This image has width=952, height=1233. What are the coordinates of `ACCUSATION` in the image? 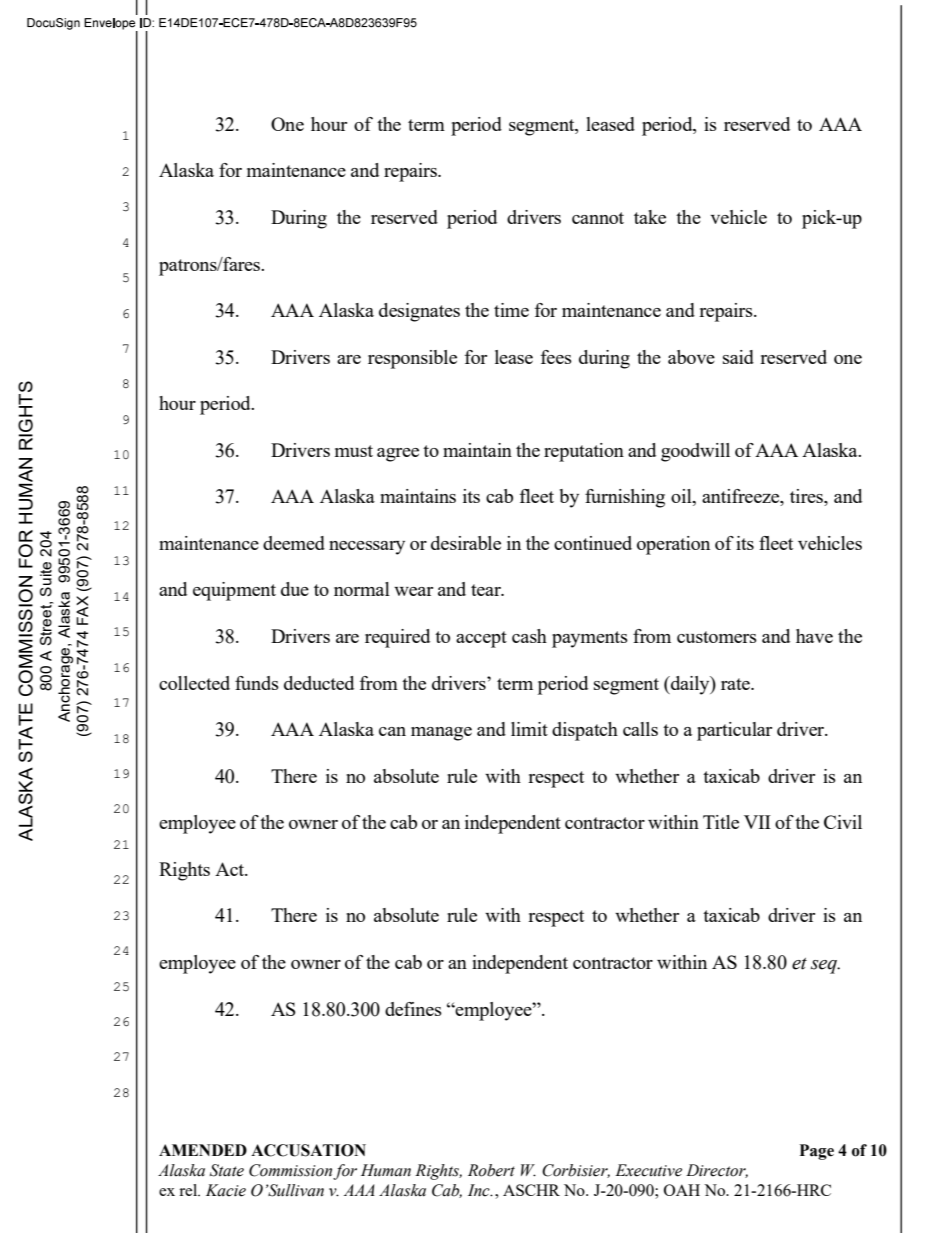 It's located at (308, 1150).
